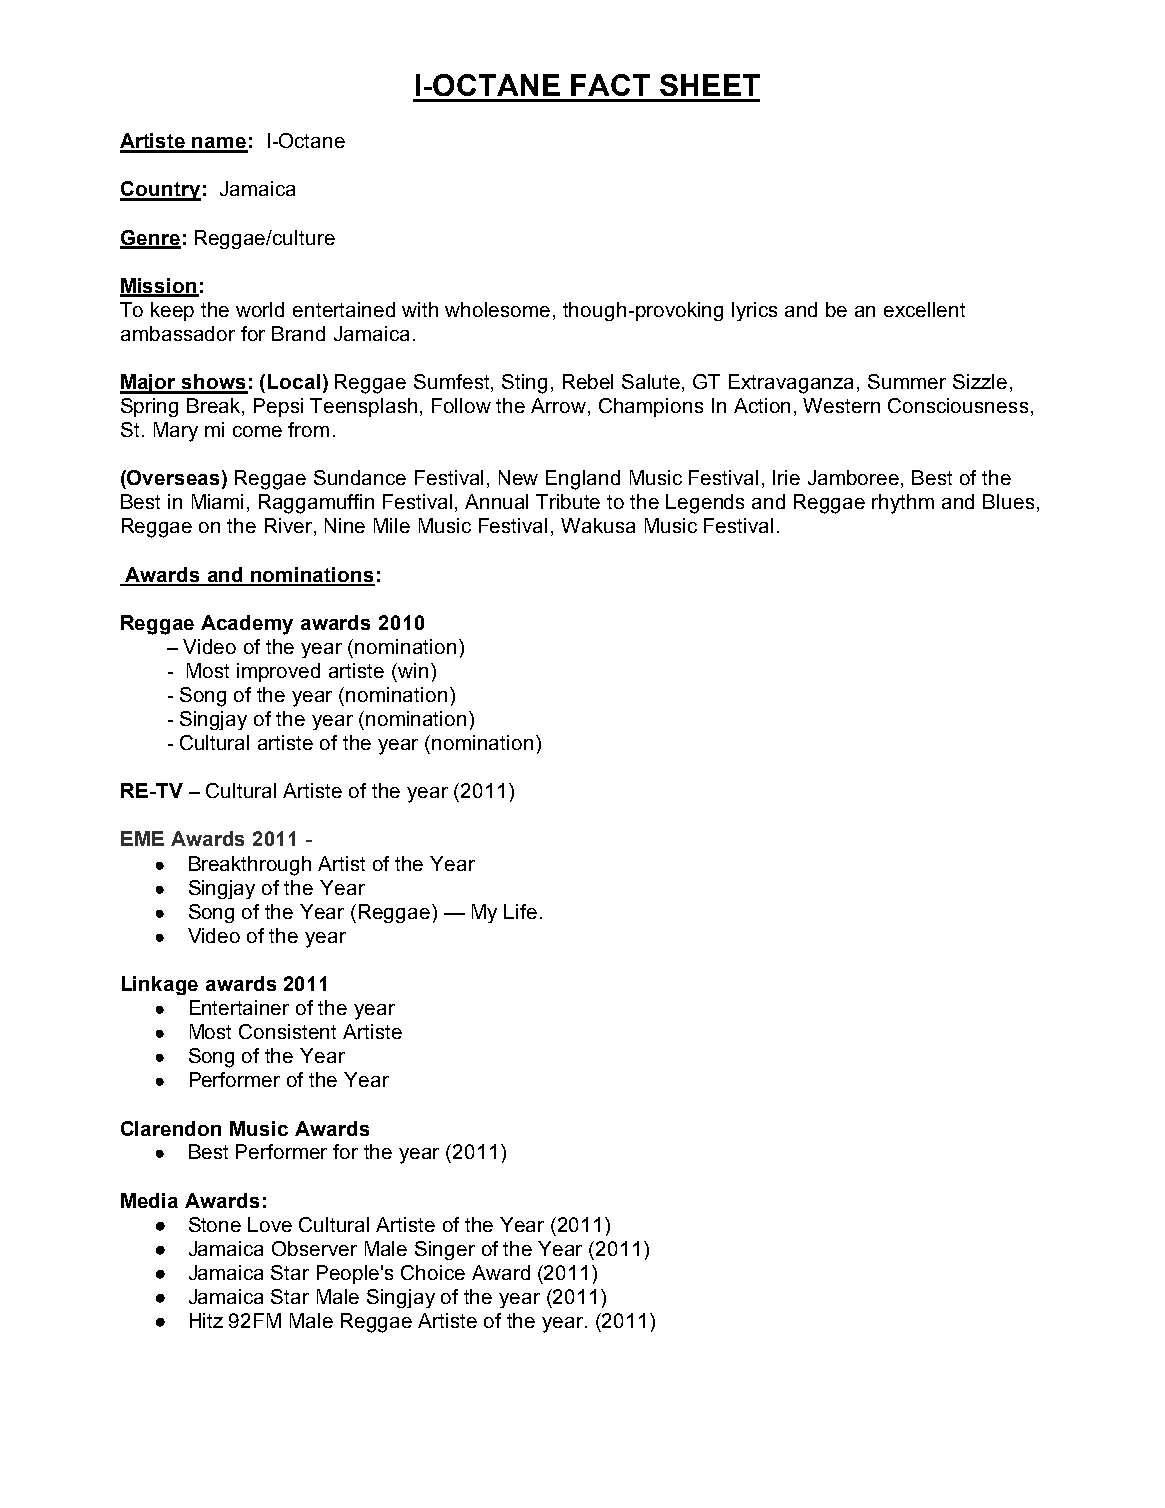 This document has height=1508, width=1165. Describe the element at coordinates (412, 670) in the document. I see `win` at that location.
